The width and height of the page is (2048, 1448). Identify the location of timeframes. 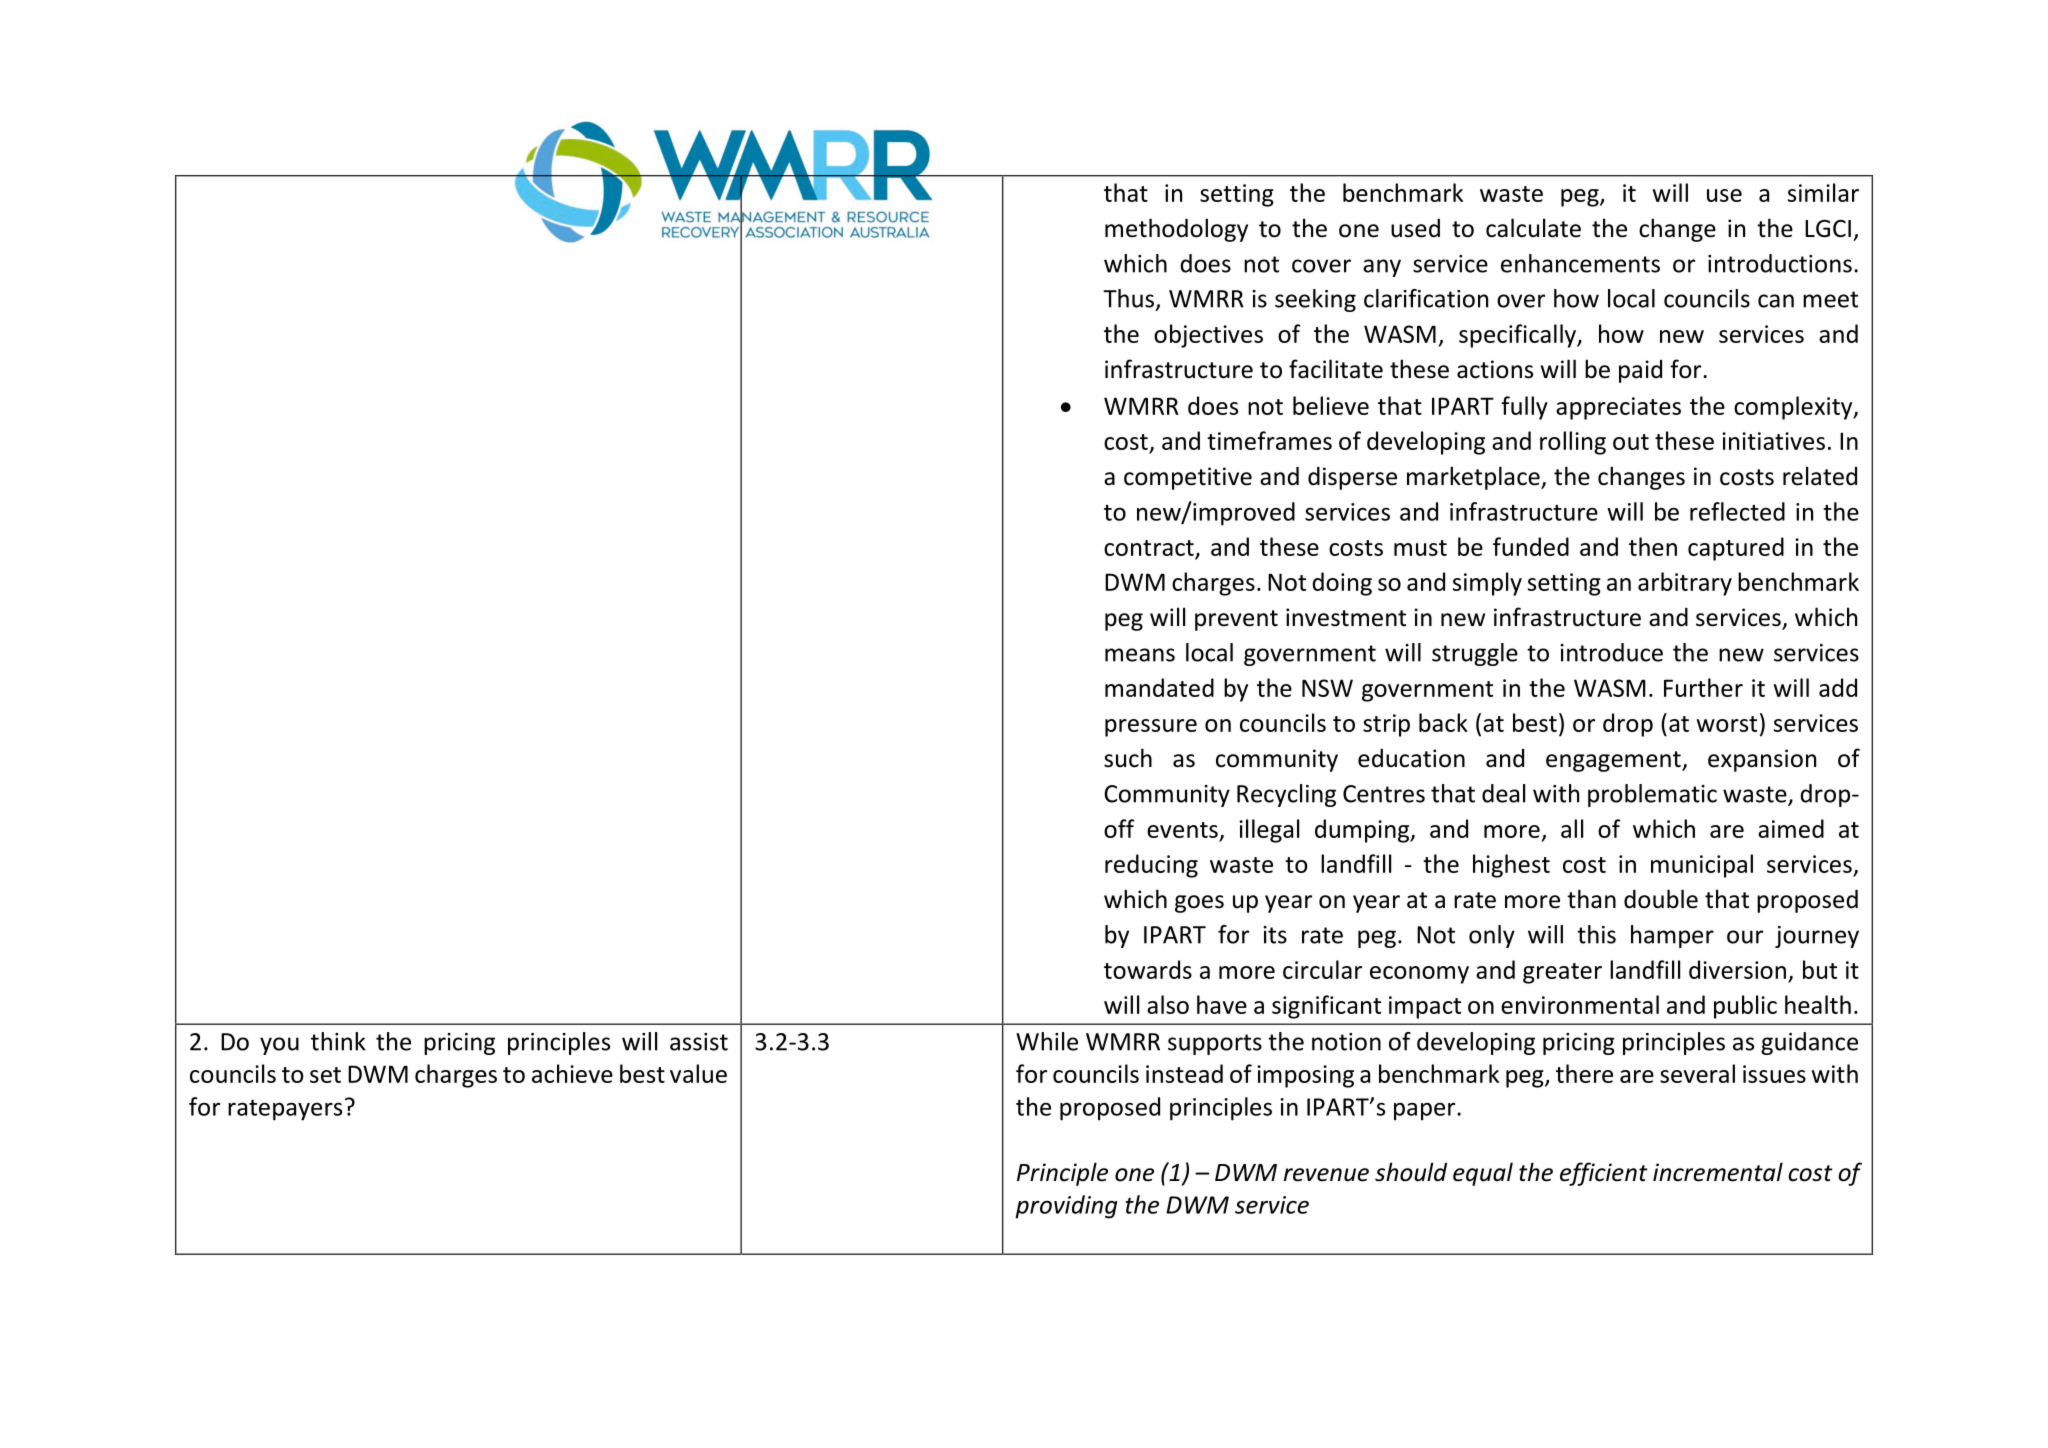
(1269, 440).
